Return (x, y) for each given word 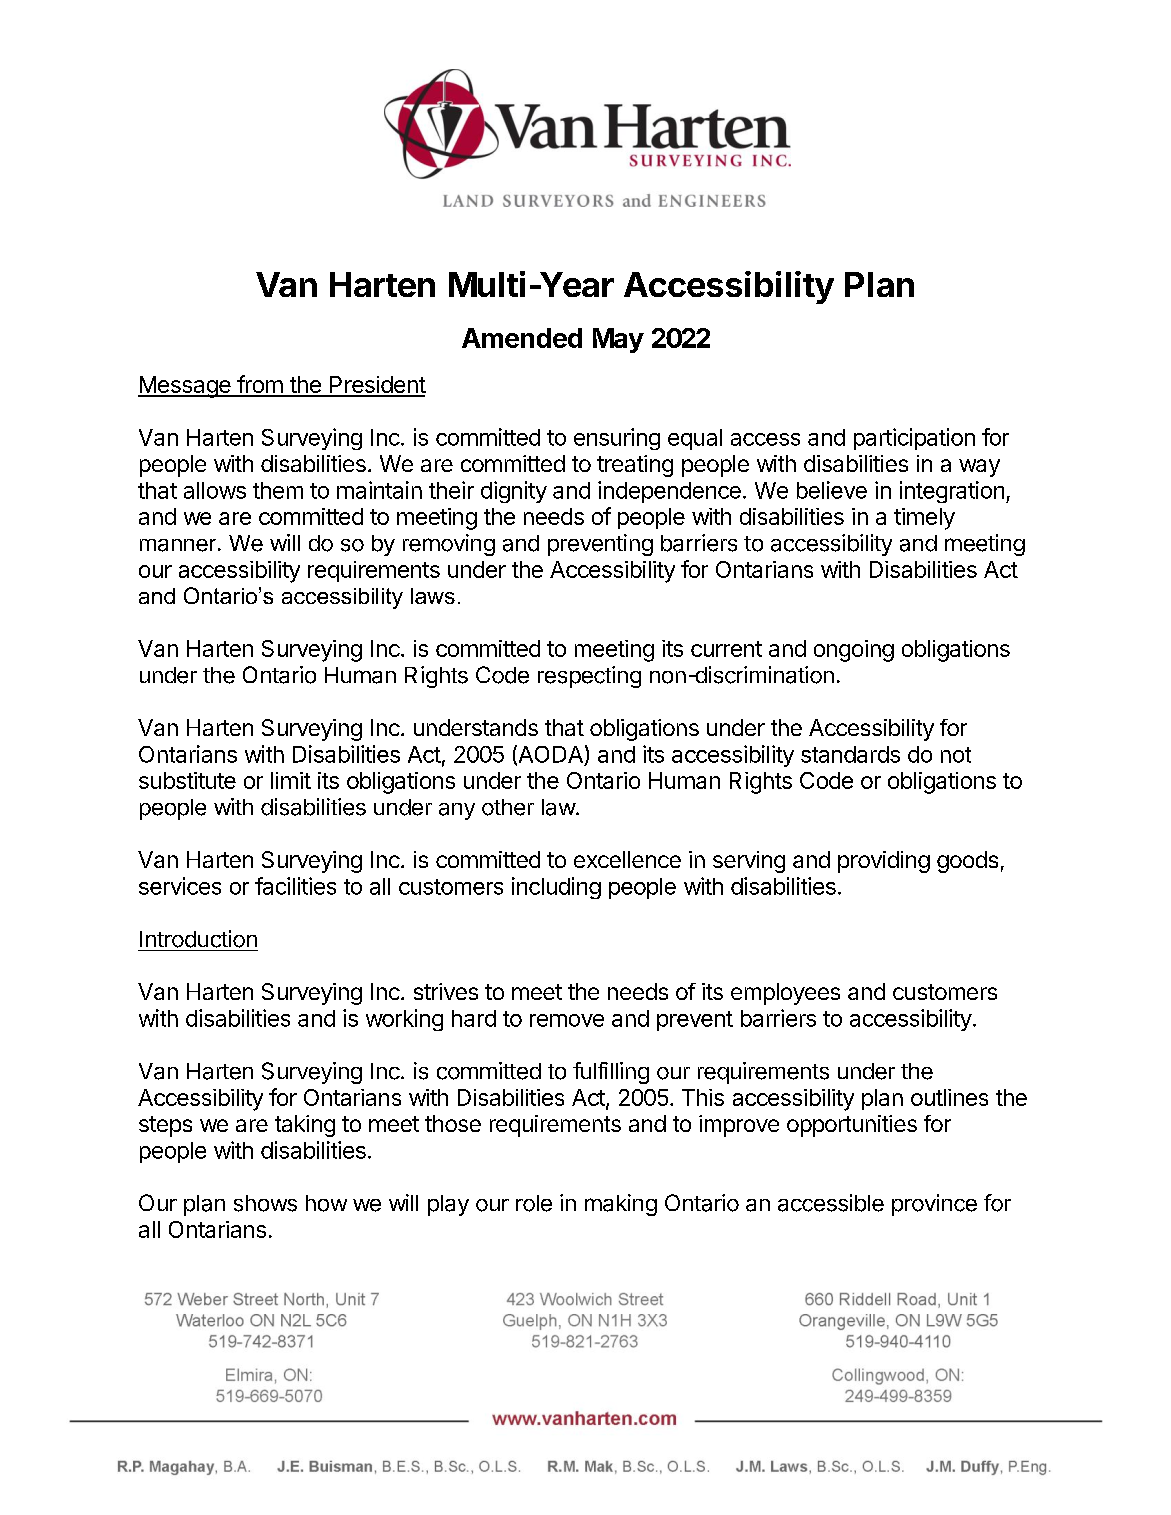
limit (291, 780)
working (404, 1020)
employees (785, 994)
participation (914, 439)
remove (567, 1020)
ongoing (854, 651)
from (259, 385)
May (618, 340)
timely (924, 519)
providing (884, 862)
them (278, 490)
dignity (514, 492)
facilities (295, 886)
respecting (589, 677)
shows (265, 1203)
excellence (627, 859)
